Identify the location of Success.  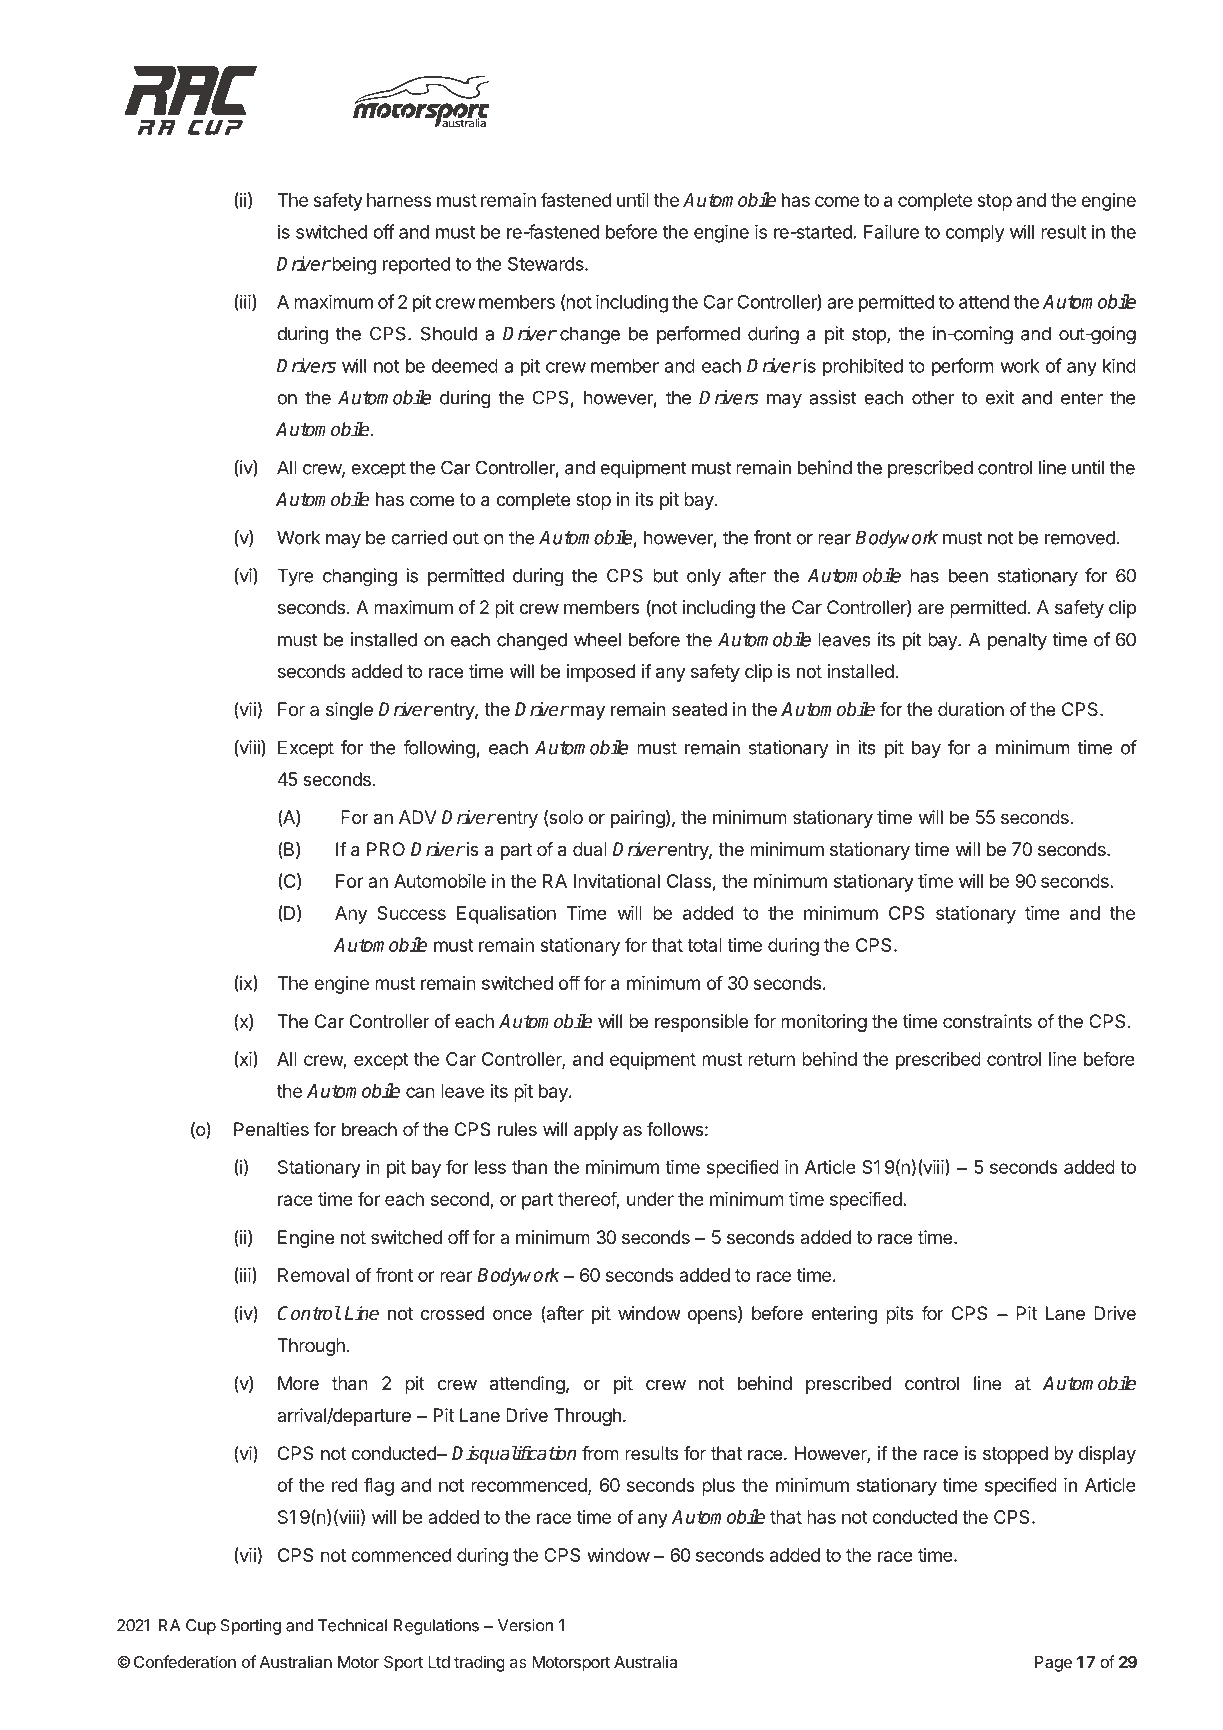
(411, 913).
